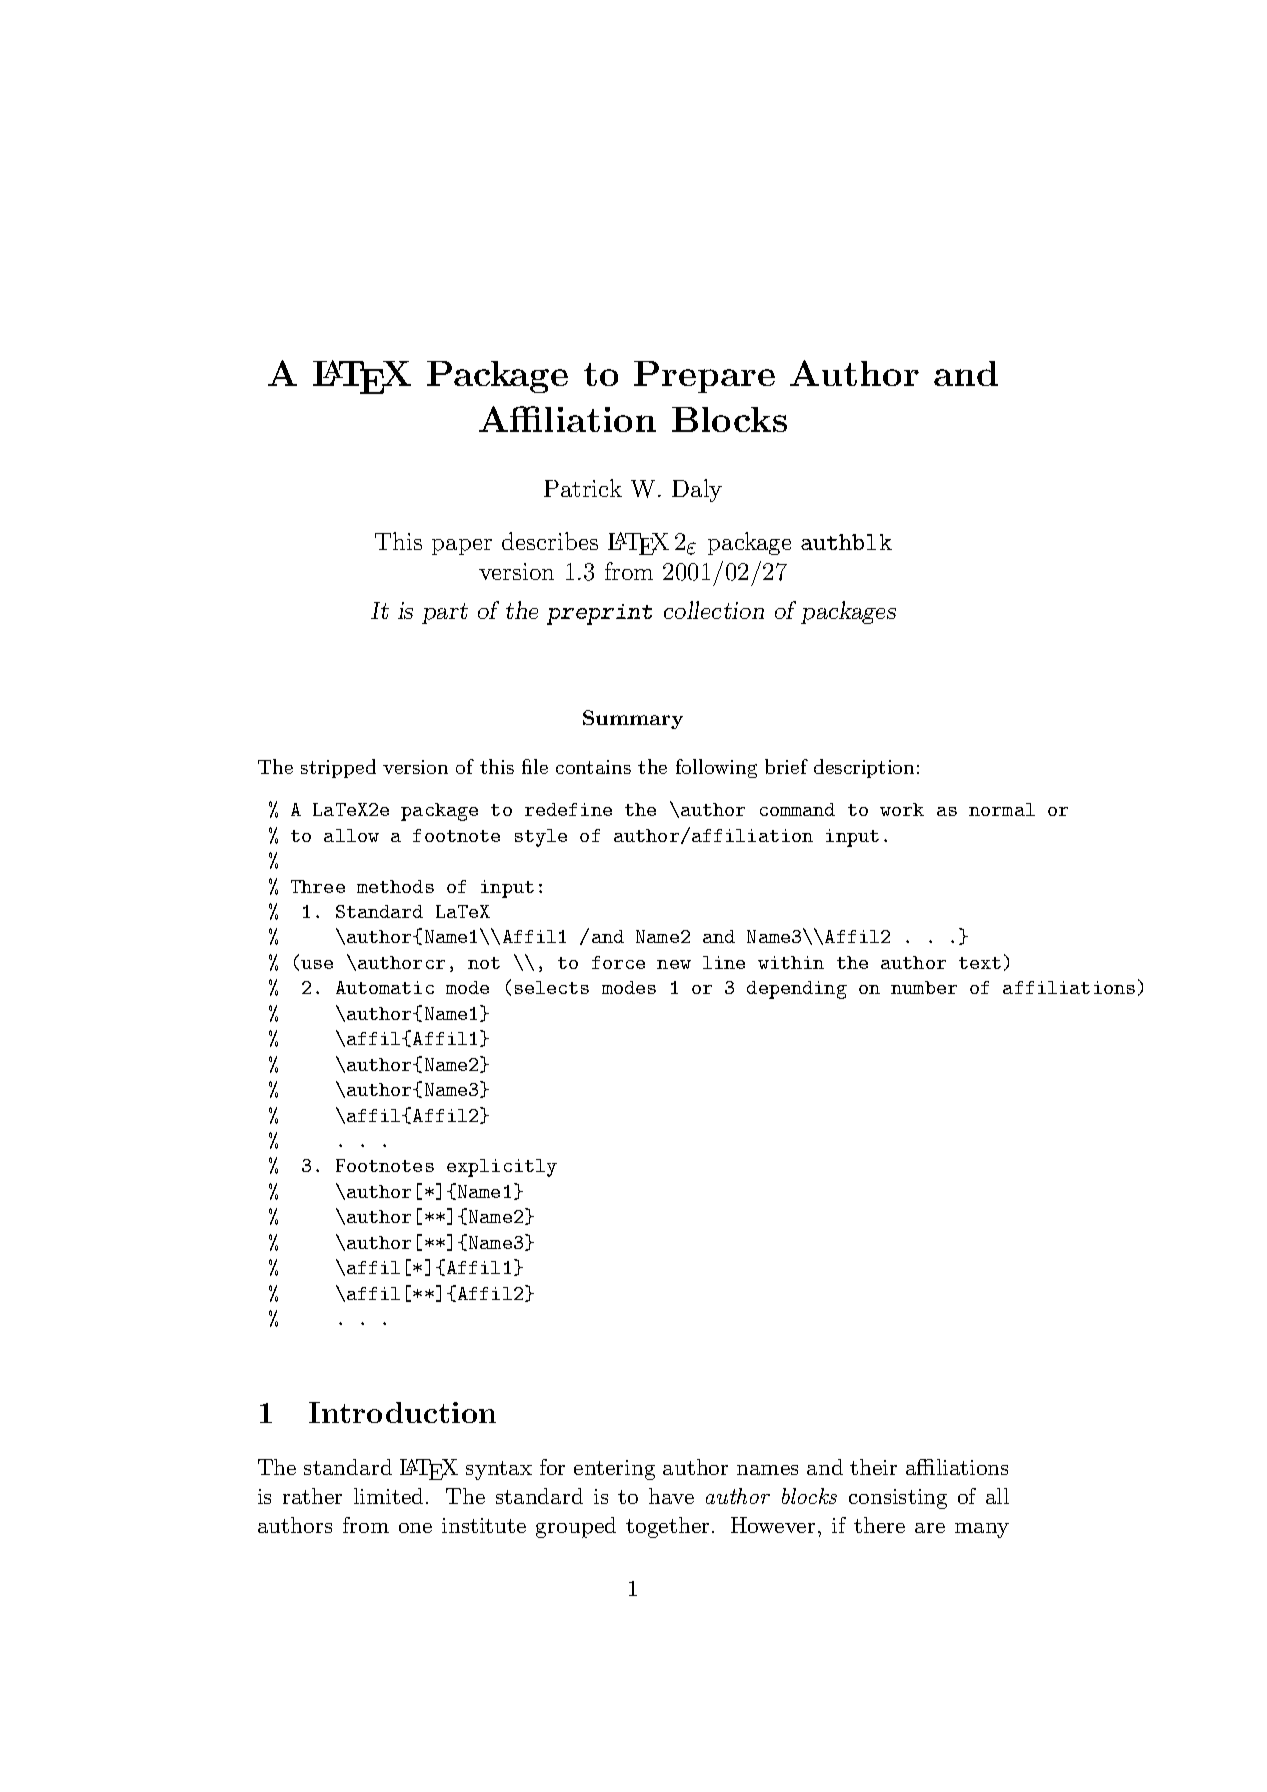 The width and height of the page is (1267, 1792). What do you see at coordinates (704, 377) in the page?
I see `Prepare` at bounding box center [704, 377].
